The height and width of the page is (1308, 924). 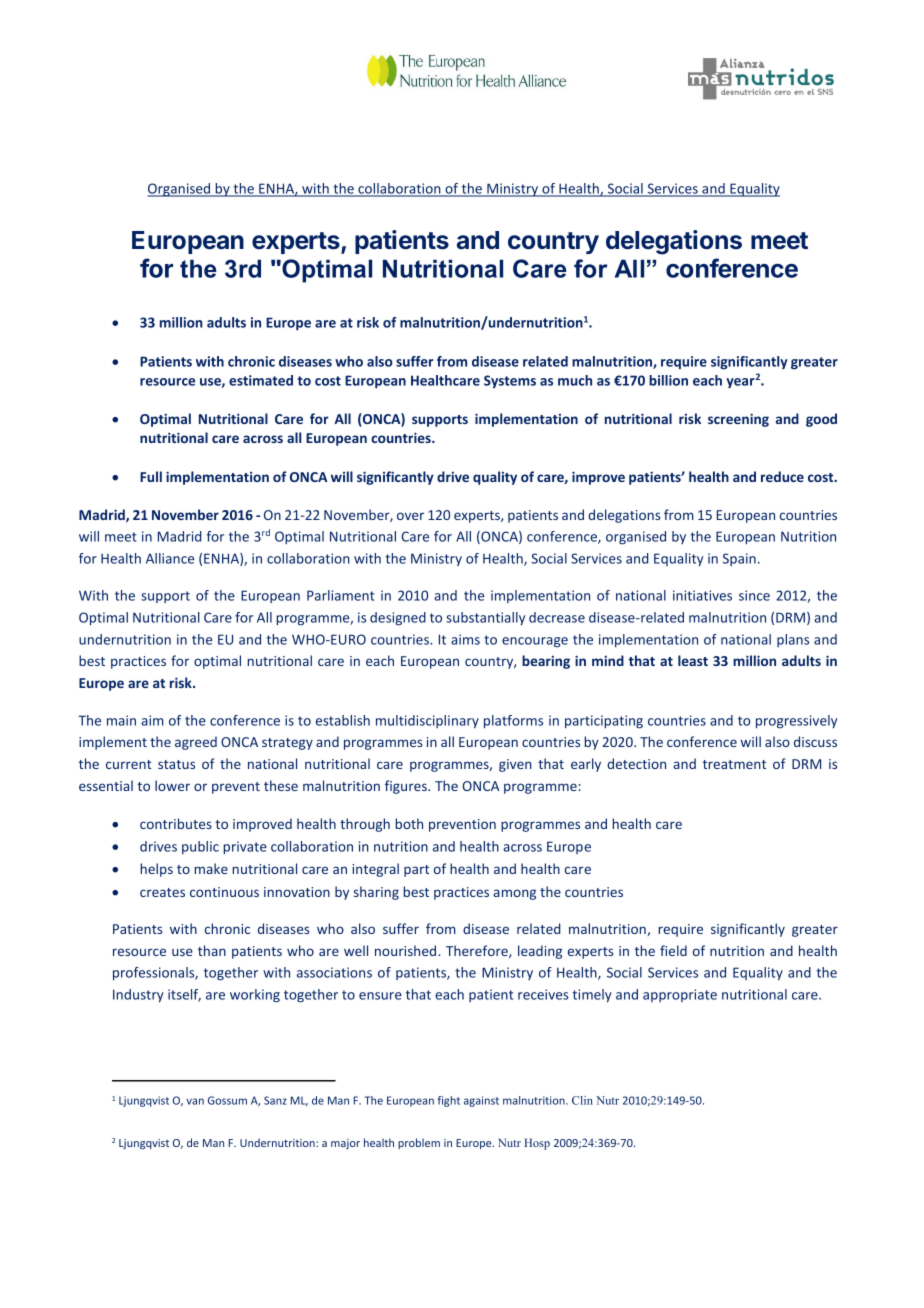 What do you see at coordinates (510, 381) in the page?
I see `Systems` at bounding box center [510, 381].
